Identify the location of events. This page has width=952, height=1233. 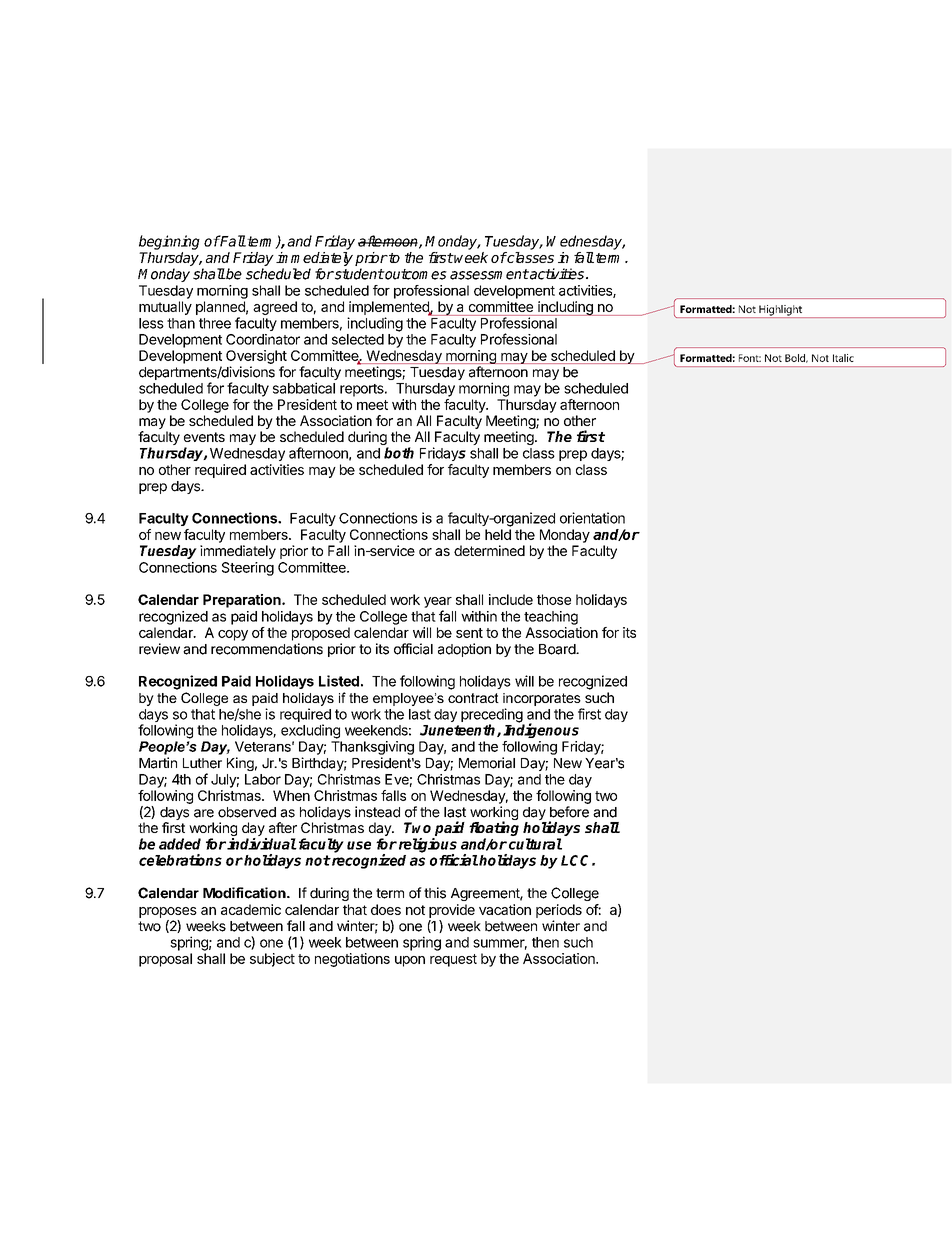
(204, 437).
